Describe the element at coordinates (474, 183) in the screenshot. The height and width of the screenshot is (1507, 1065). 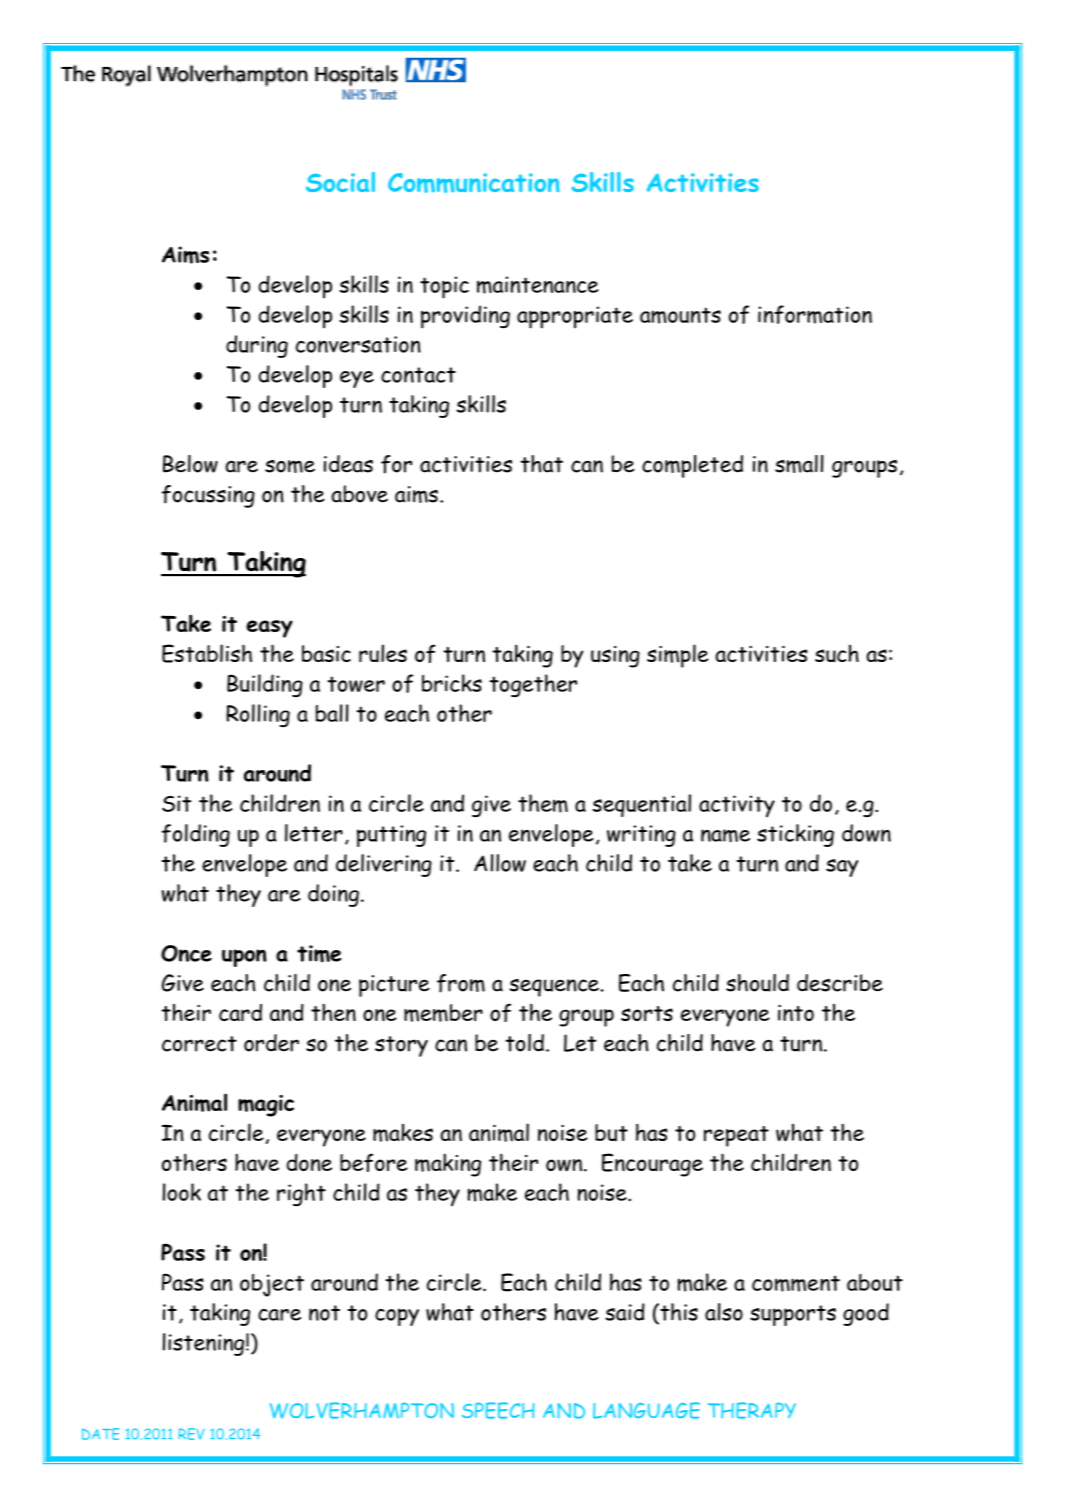
I see `Communication` at that location.
